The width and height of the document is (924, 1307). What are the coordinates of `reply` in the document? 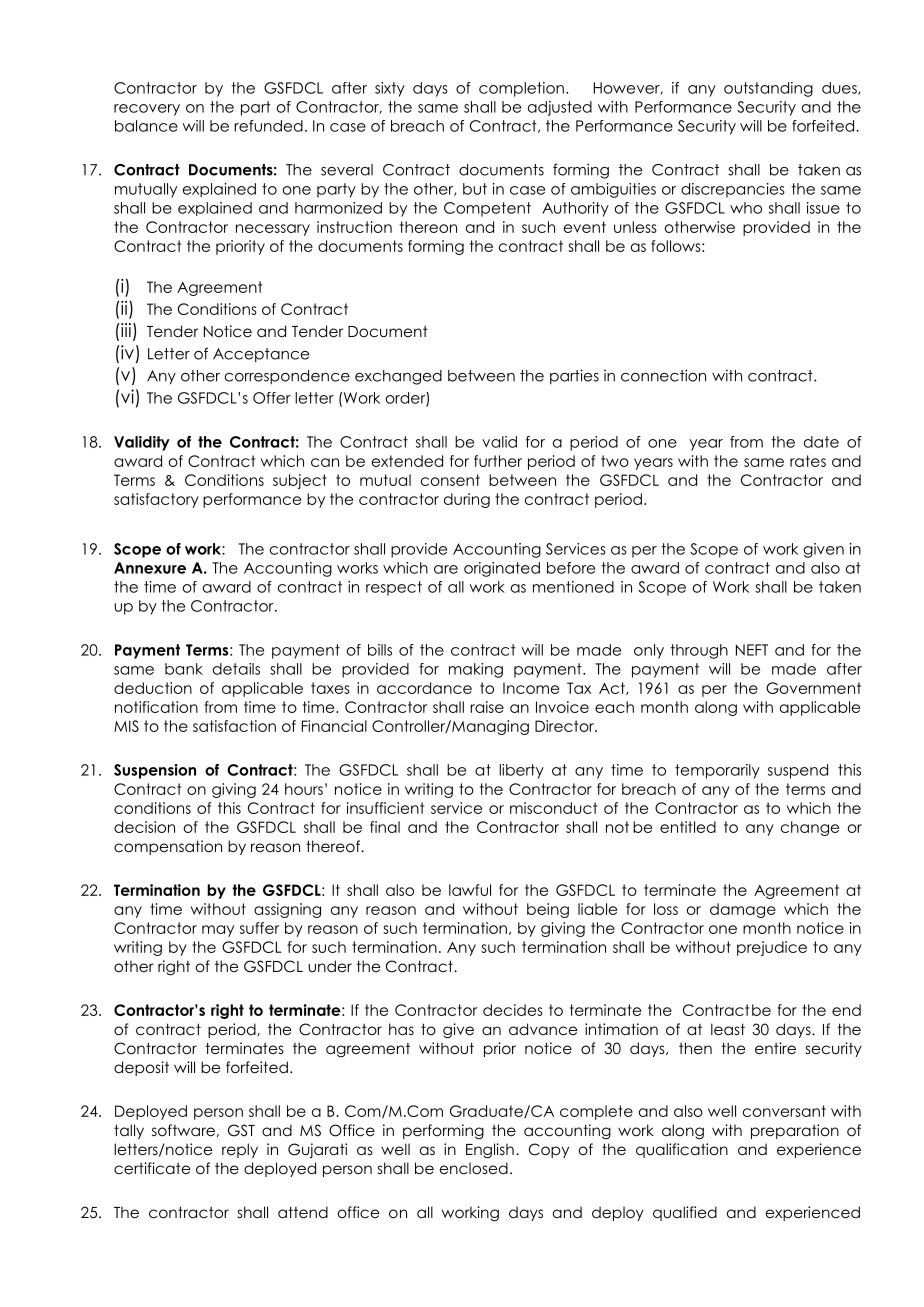 It's located at (240, 1150).
